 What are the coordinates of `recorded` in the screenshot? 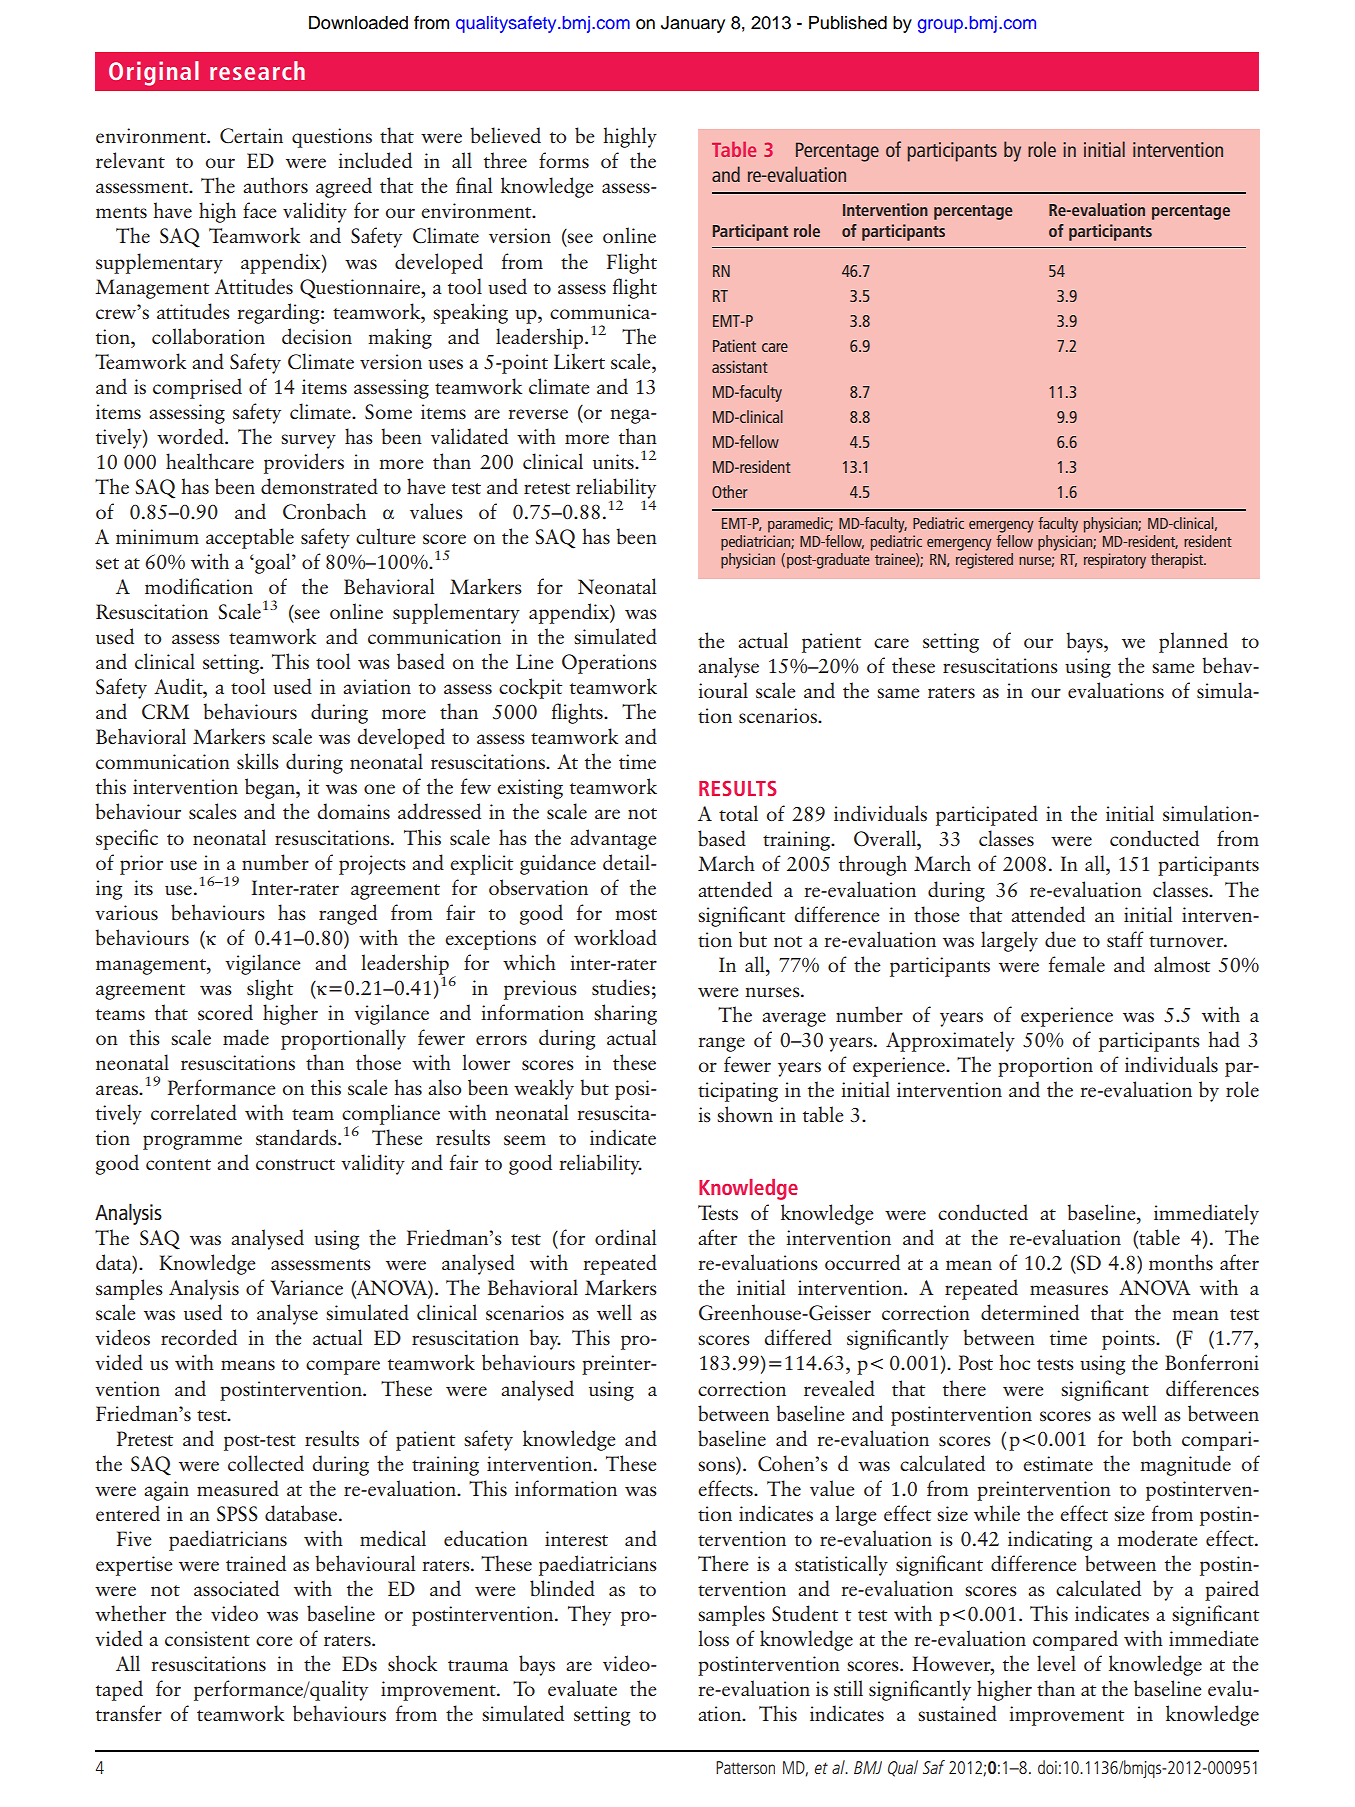 It's located at (199, 1337).
